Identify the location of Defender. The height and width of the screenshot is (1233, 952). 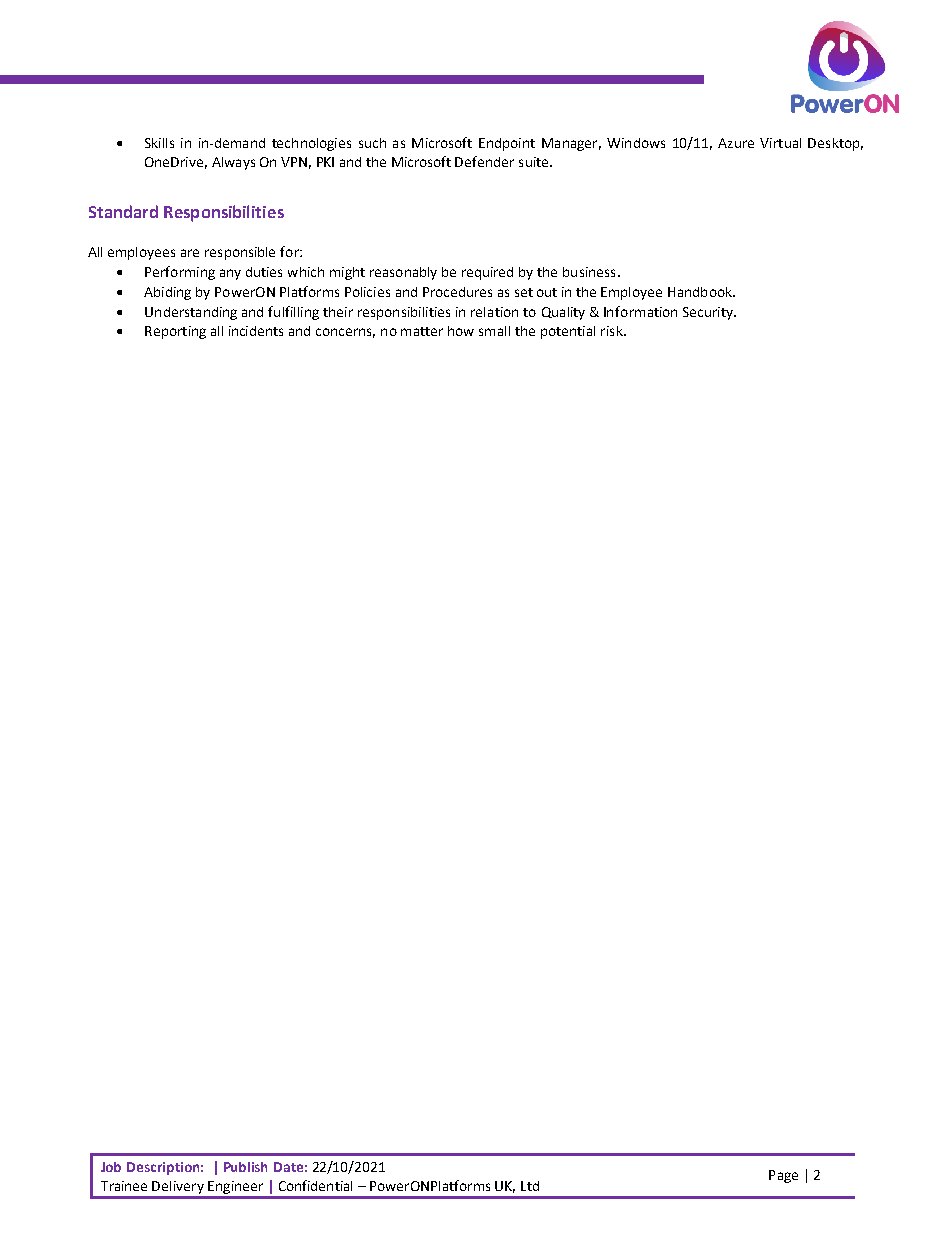
(484, 161).
